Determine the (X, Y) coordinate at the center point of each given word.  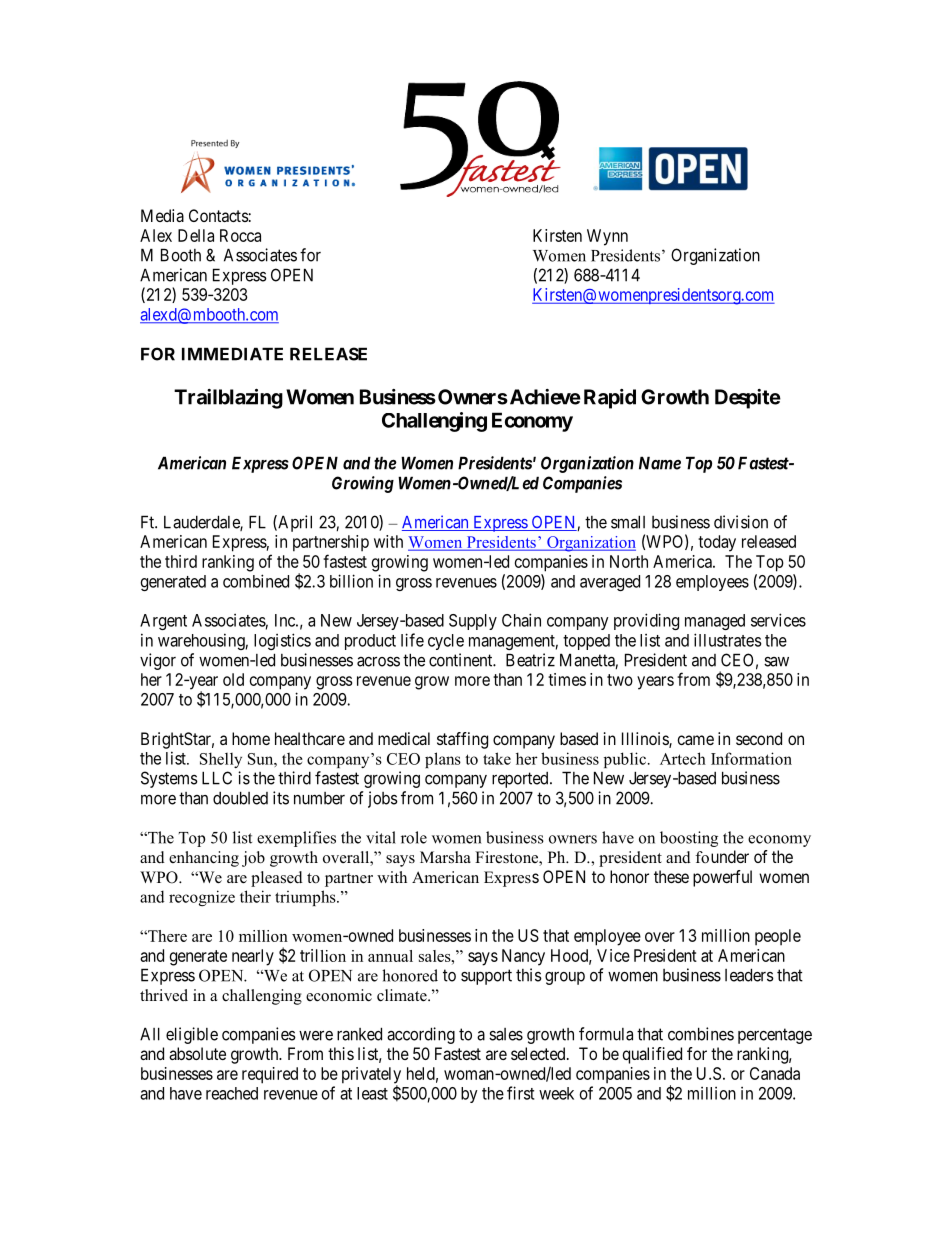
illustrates (728, 640)
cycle (446, 642)
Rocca (240, 235)
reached (232, 1093)
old (233, 679)
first (520, 1093)
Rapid (610, 399)
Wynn (607, 237)
